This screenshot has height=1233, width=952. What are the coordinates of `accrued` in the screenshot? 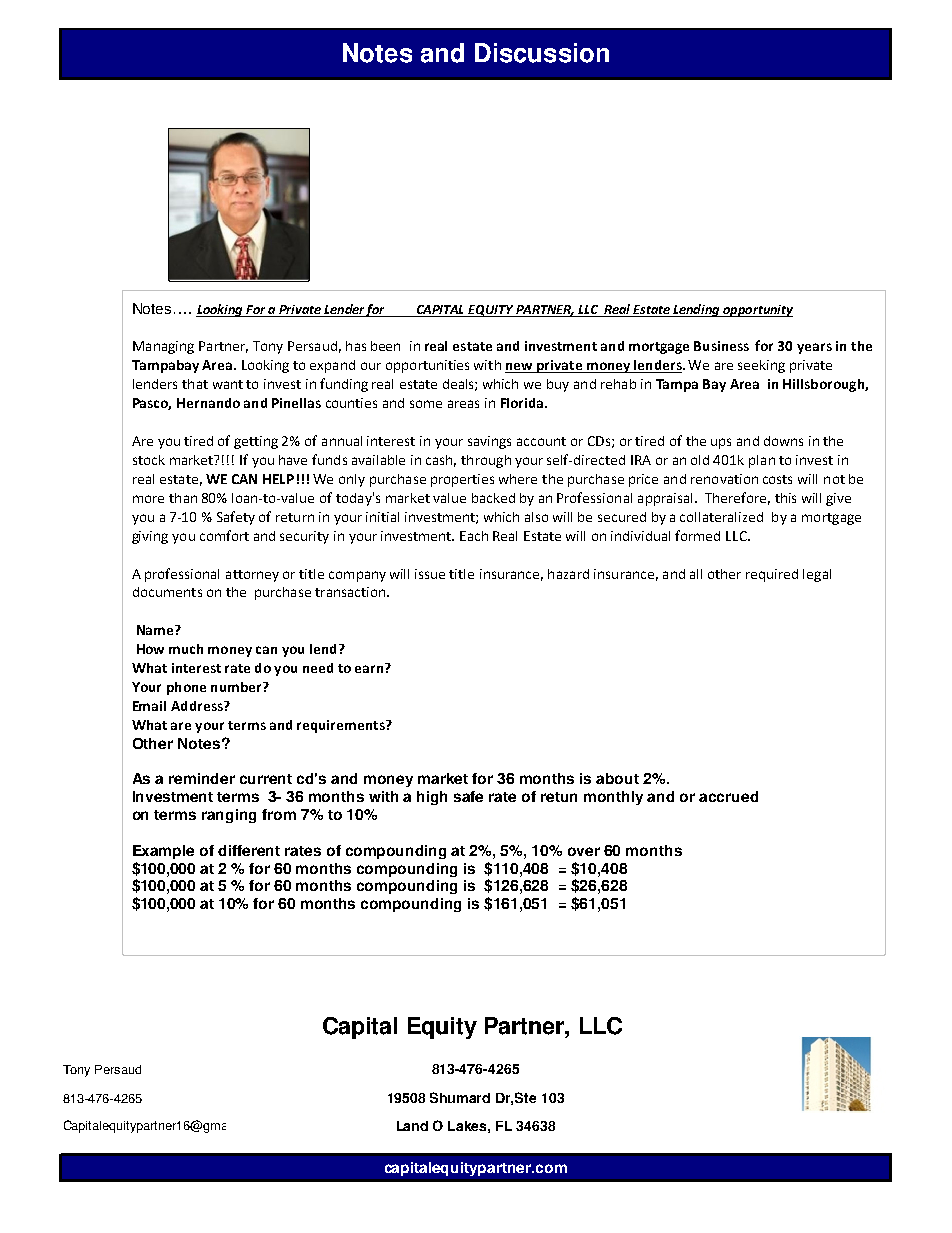 It's located at (728, 796).
